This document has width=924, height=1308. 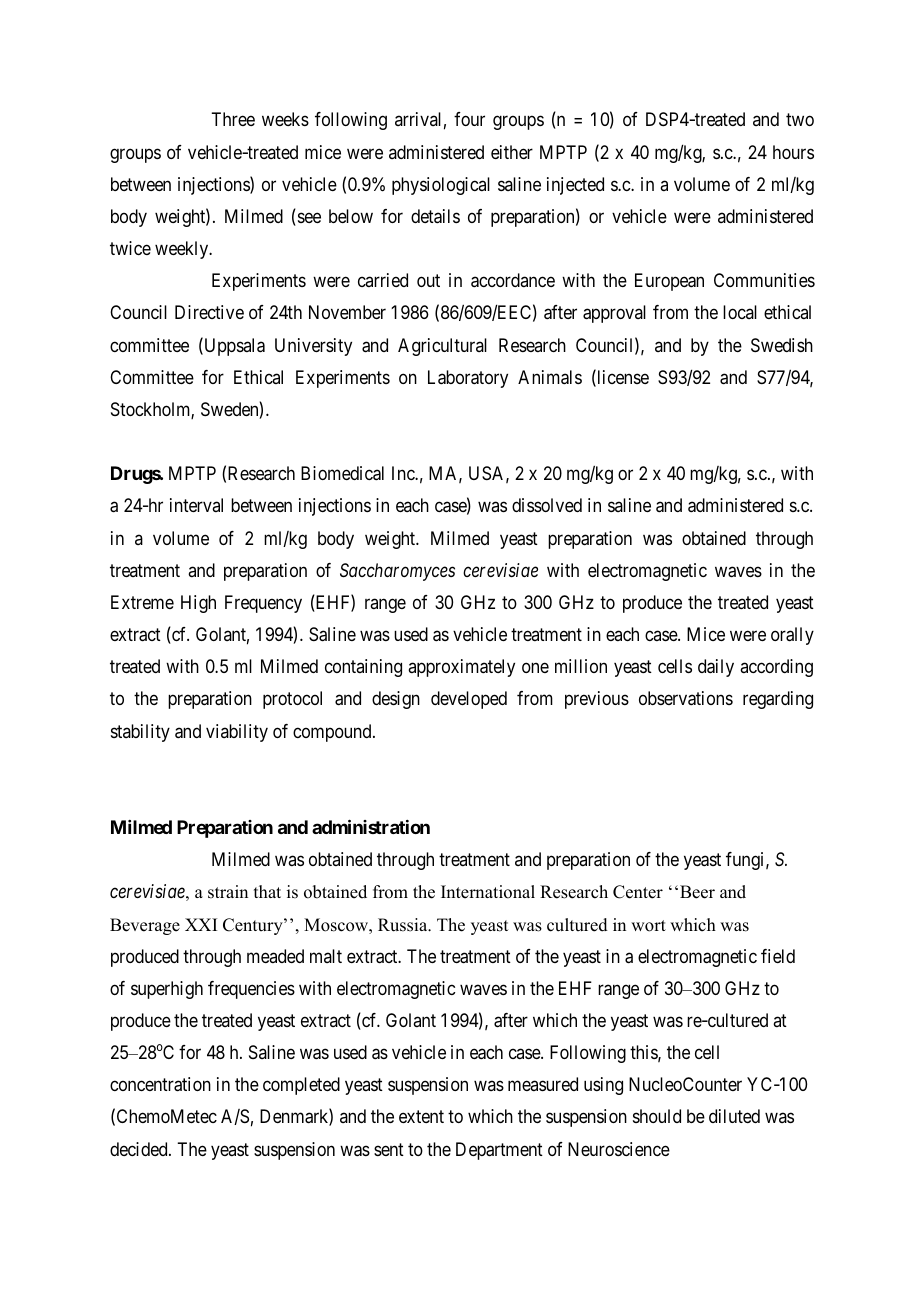 What do you see at coordinates (233, 119) in the document?
I see `Three` at bounding box center [233, 119].
